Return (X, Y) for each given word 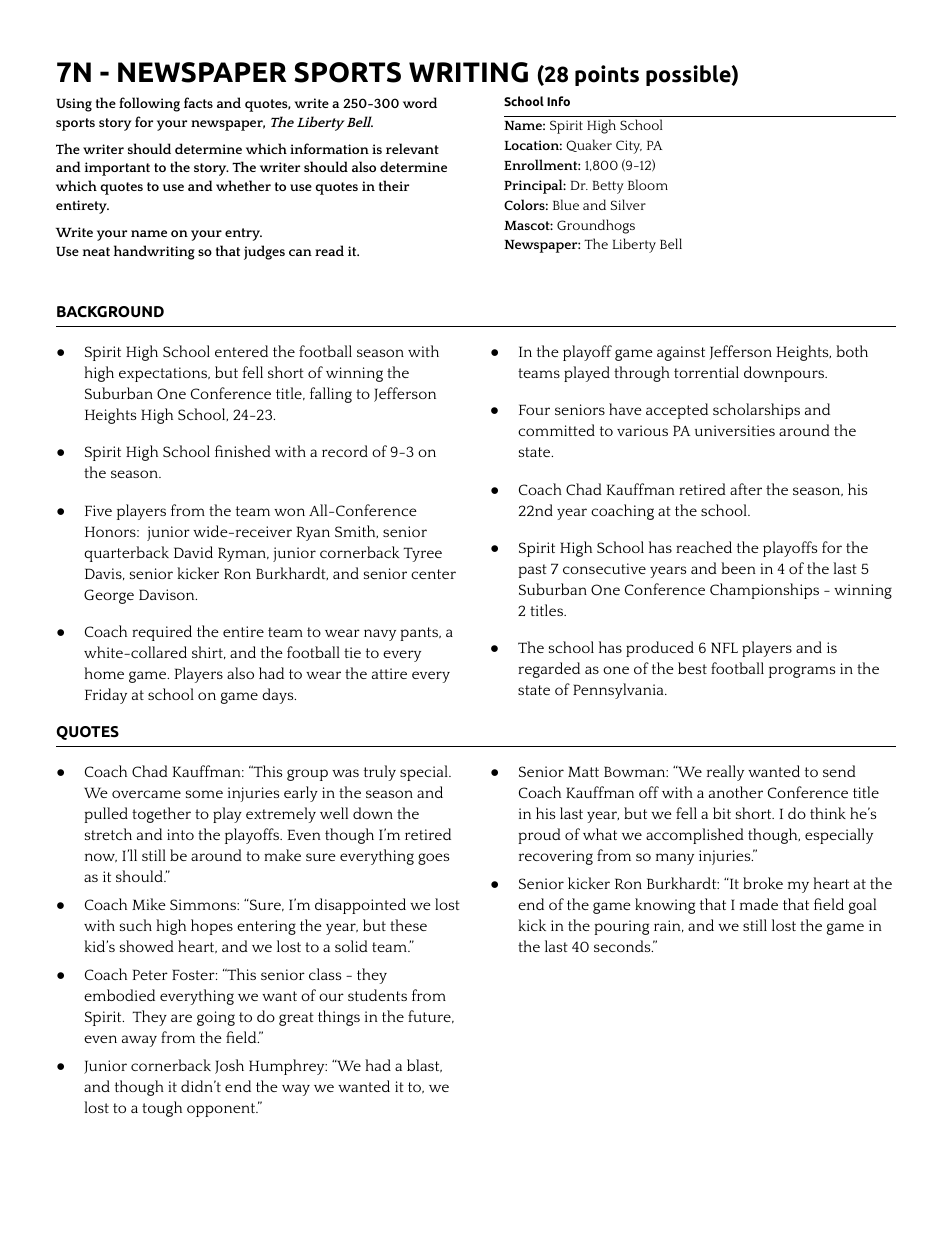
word (420, 102)
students (377, 995)
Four (534, 409)
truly (380, 773)
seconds (623, 946)
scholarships (756, 411)
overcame (146, 794)
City (629, 147)
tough (162, 1109)
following (149, 104)
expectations (164, 374)
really (725, 773)
